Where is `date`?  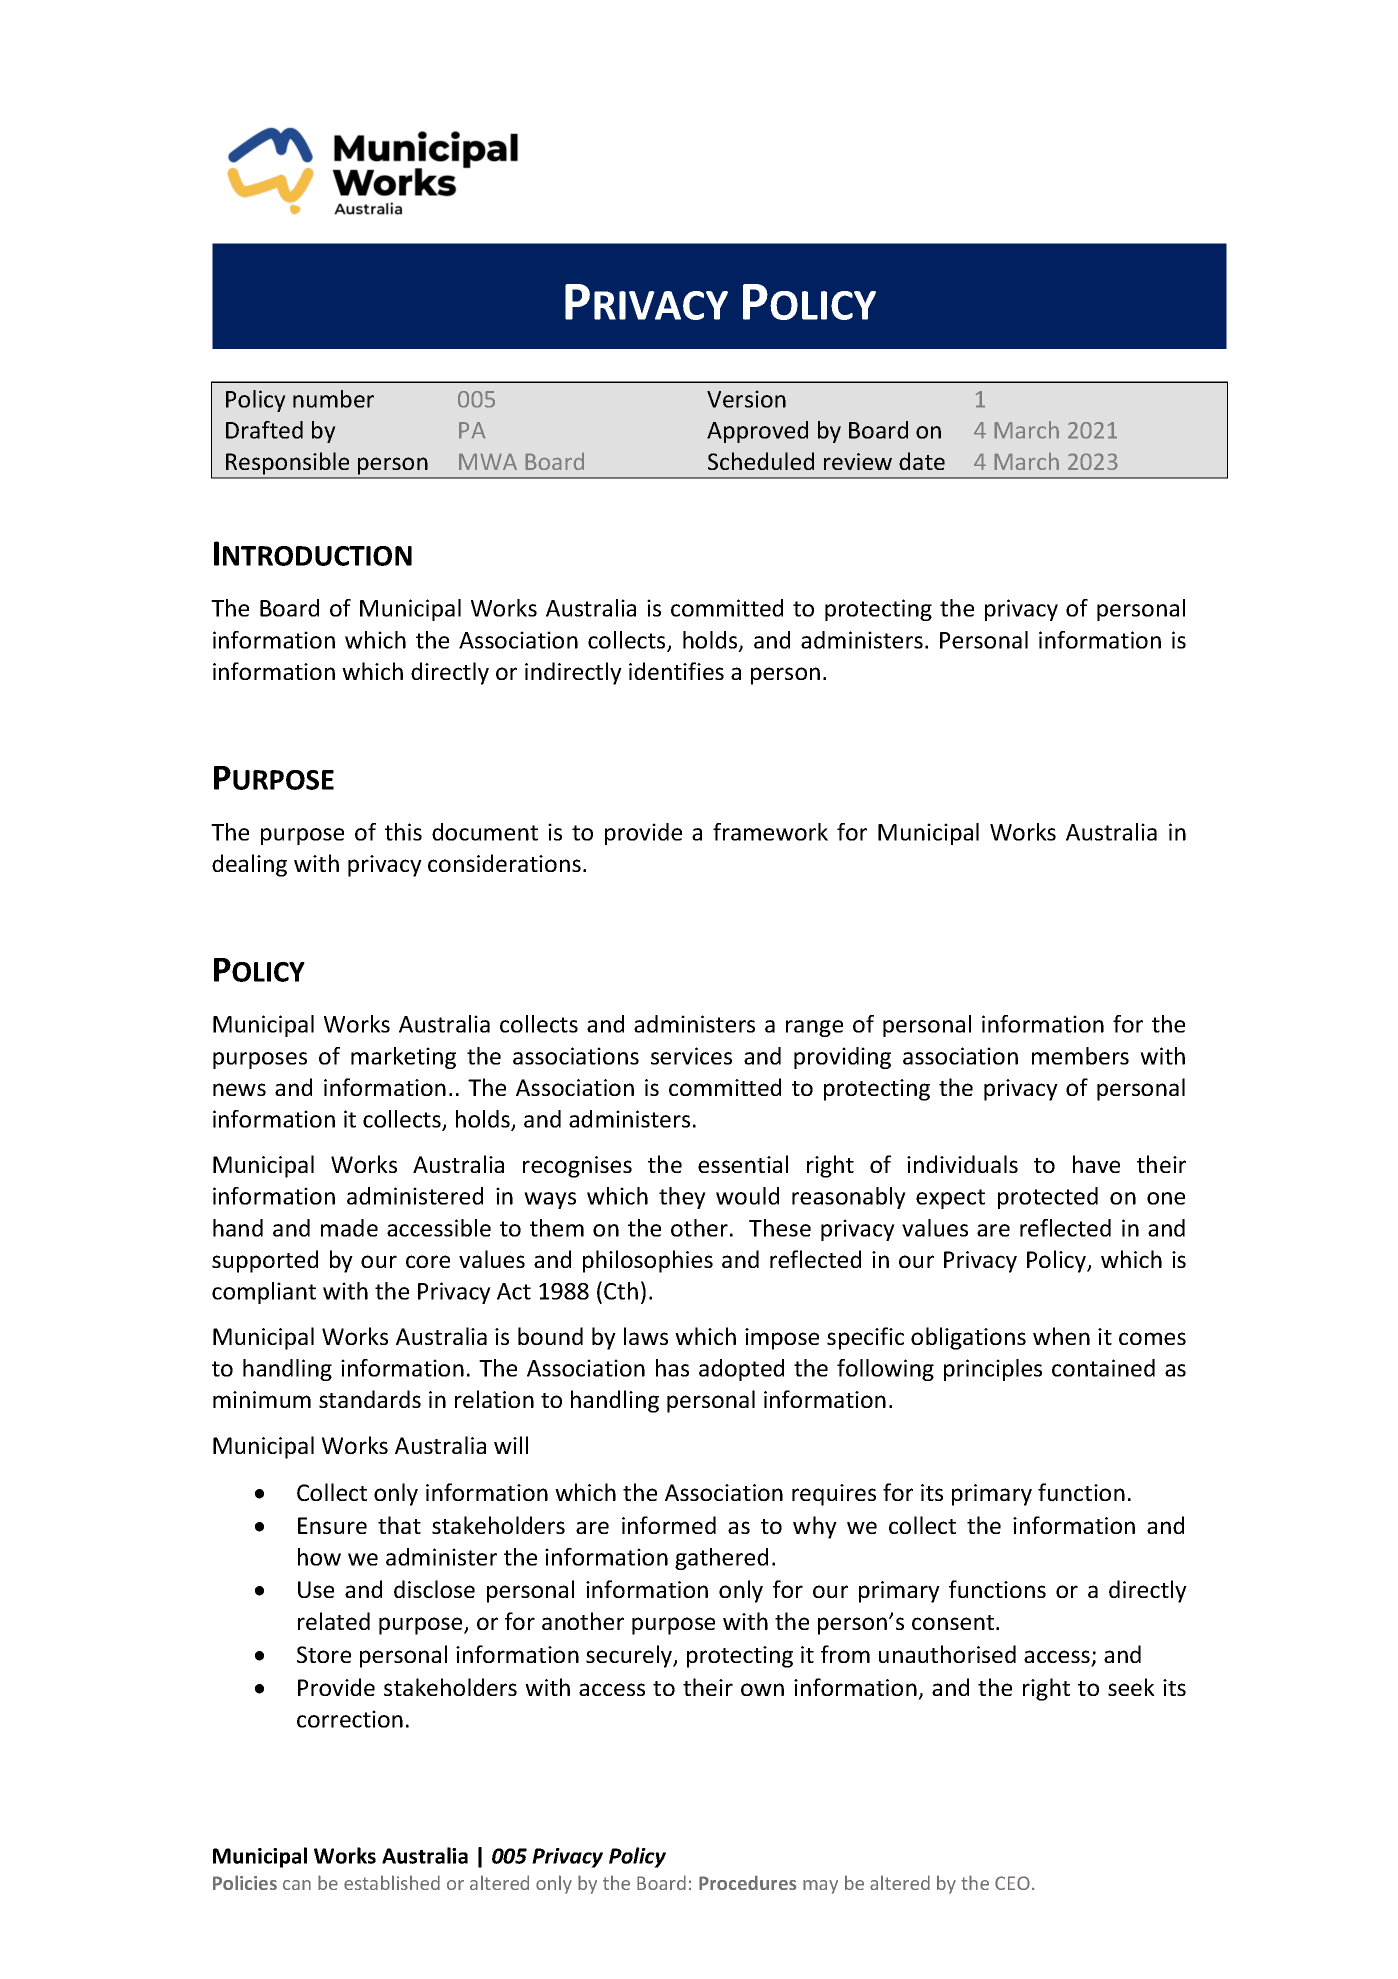
date is located at coordinates (922, 461).
